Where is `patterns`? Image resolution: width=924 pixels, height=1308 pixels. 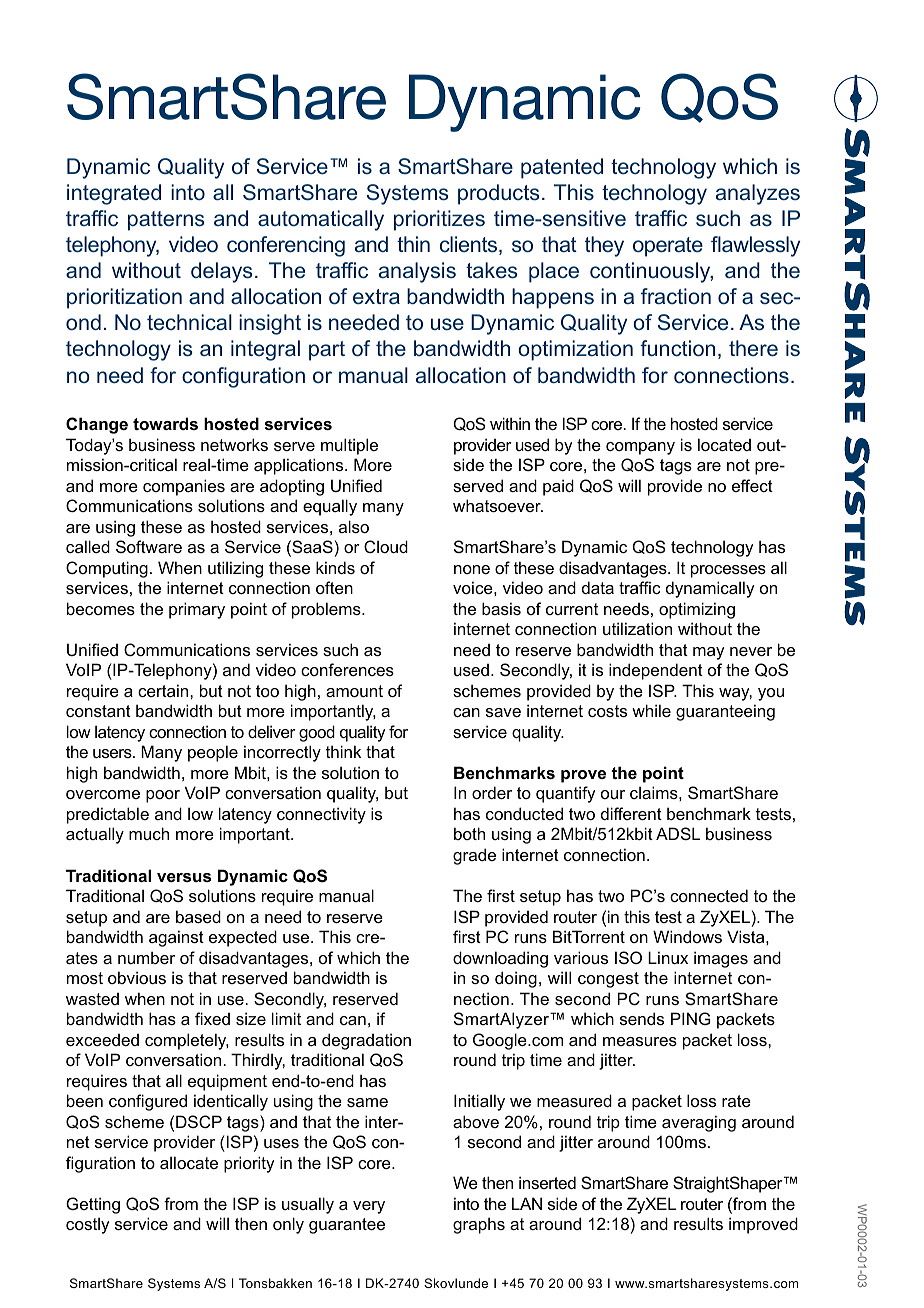 patterns is located at coordinates (166, 221).
